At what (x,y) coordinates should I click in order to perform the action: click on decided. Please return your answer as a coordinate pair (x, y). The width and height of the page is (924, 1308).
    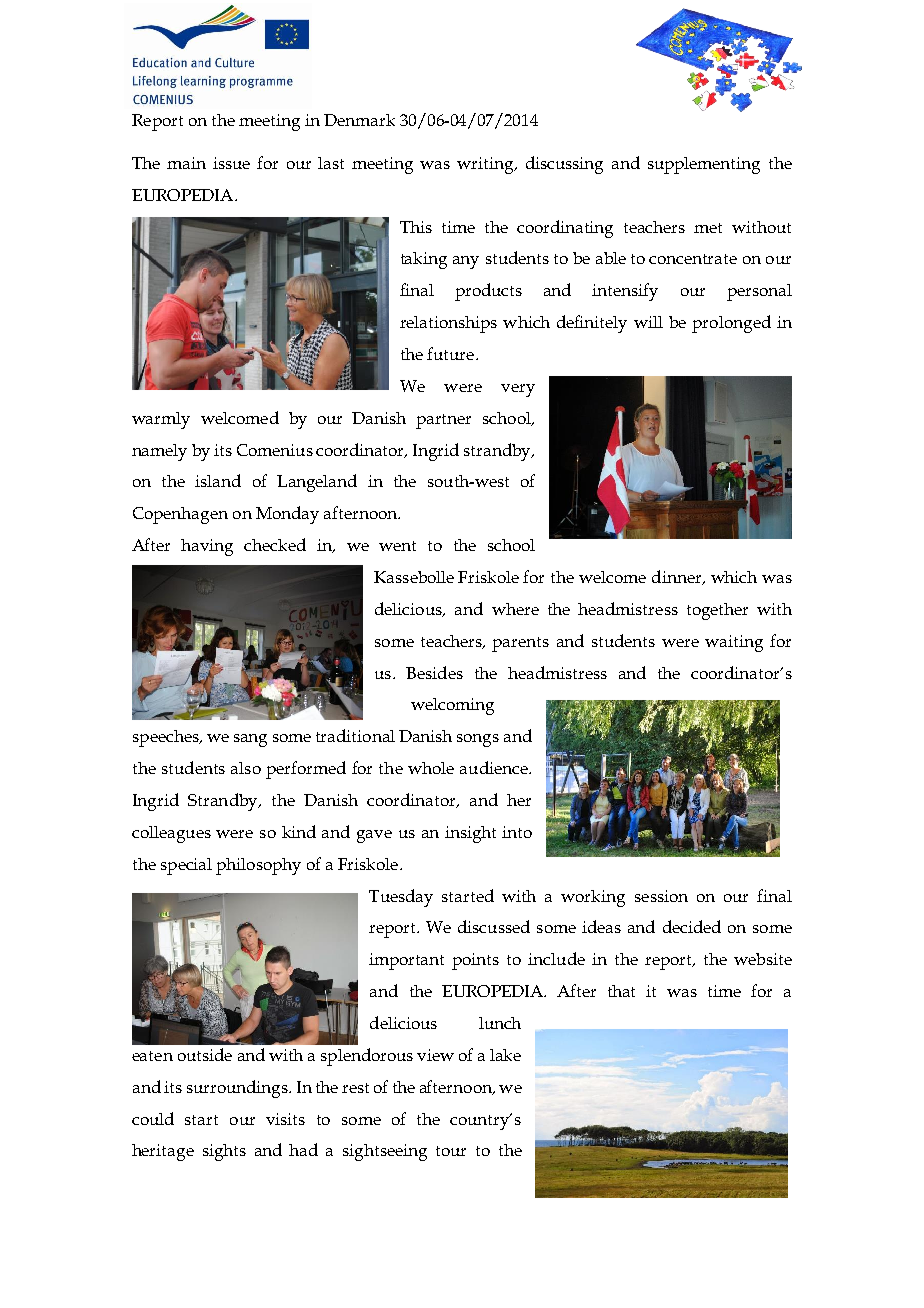
    Looking at the image, I should click on (692, 926).
